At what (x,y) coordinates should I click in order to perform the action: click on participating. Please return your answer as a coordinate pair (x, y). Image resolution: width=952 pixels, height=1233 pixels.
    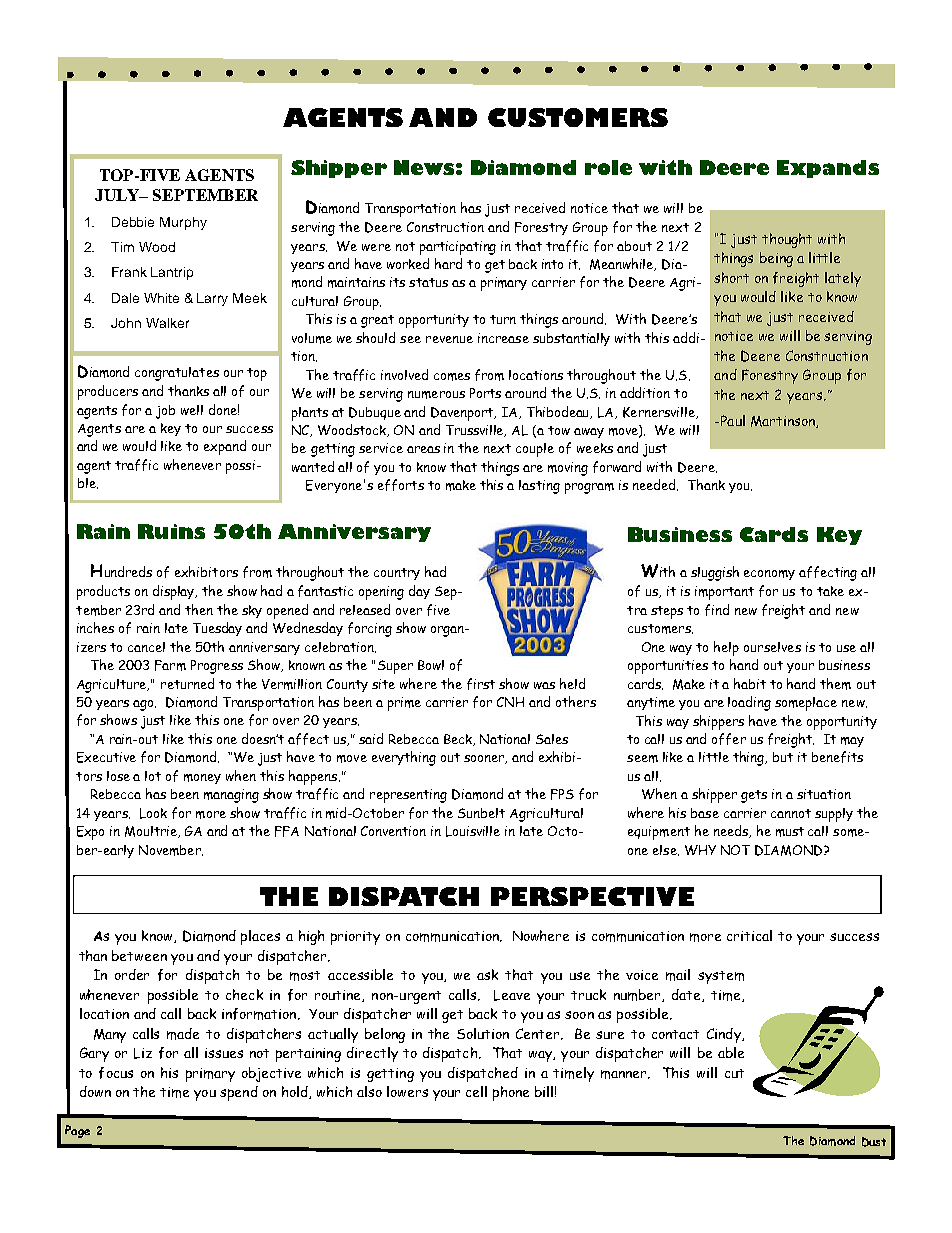
    Looking at the image, I should click on (458, 248).
